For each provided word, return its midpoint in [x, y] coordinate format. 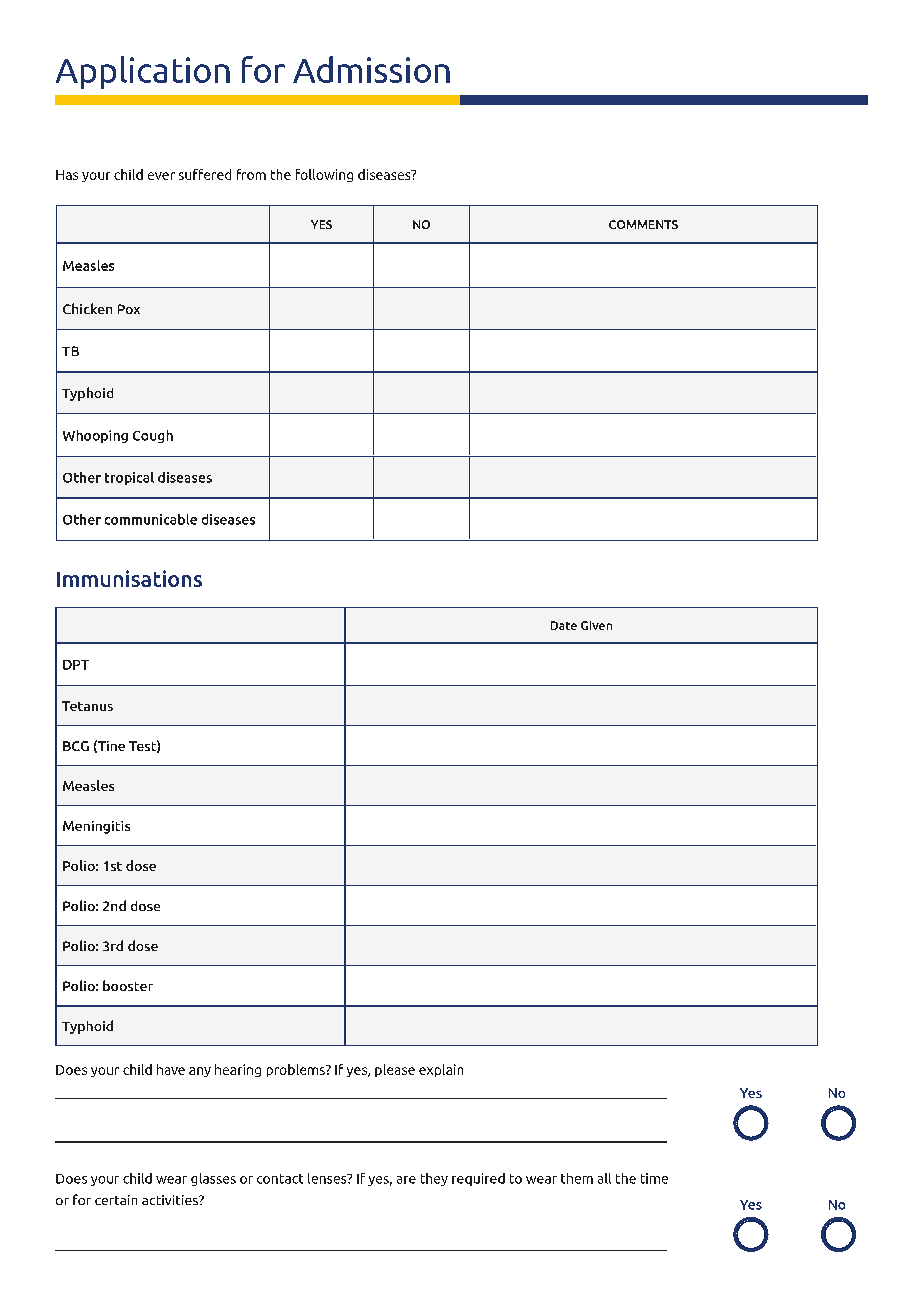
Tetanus [87, 706]
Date [564, 625]
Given [596, 625]
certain [116, 1200]
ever [161, 176]
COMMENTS [643, 224]
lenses [328, 1178]
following [324, 175]
